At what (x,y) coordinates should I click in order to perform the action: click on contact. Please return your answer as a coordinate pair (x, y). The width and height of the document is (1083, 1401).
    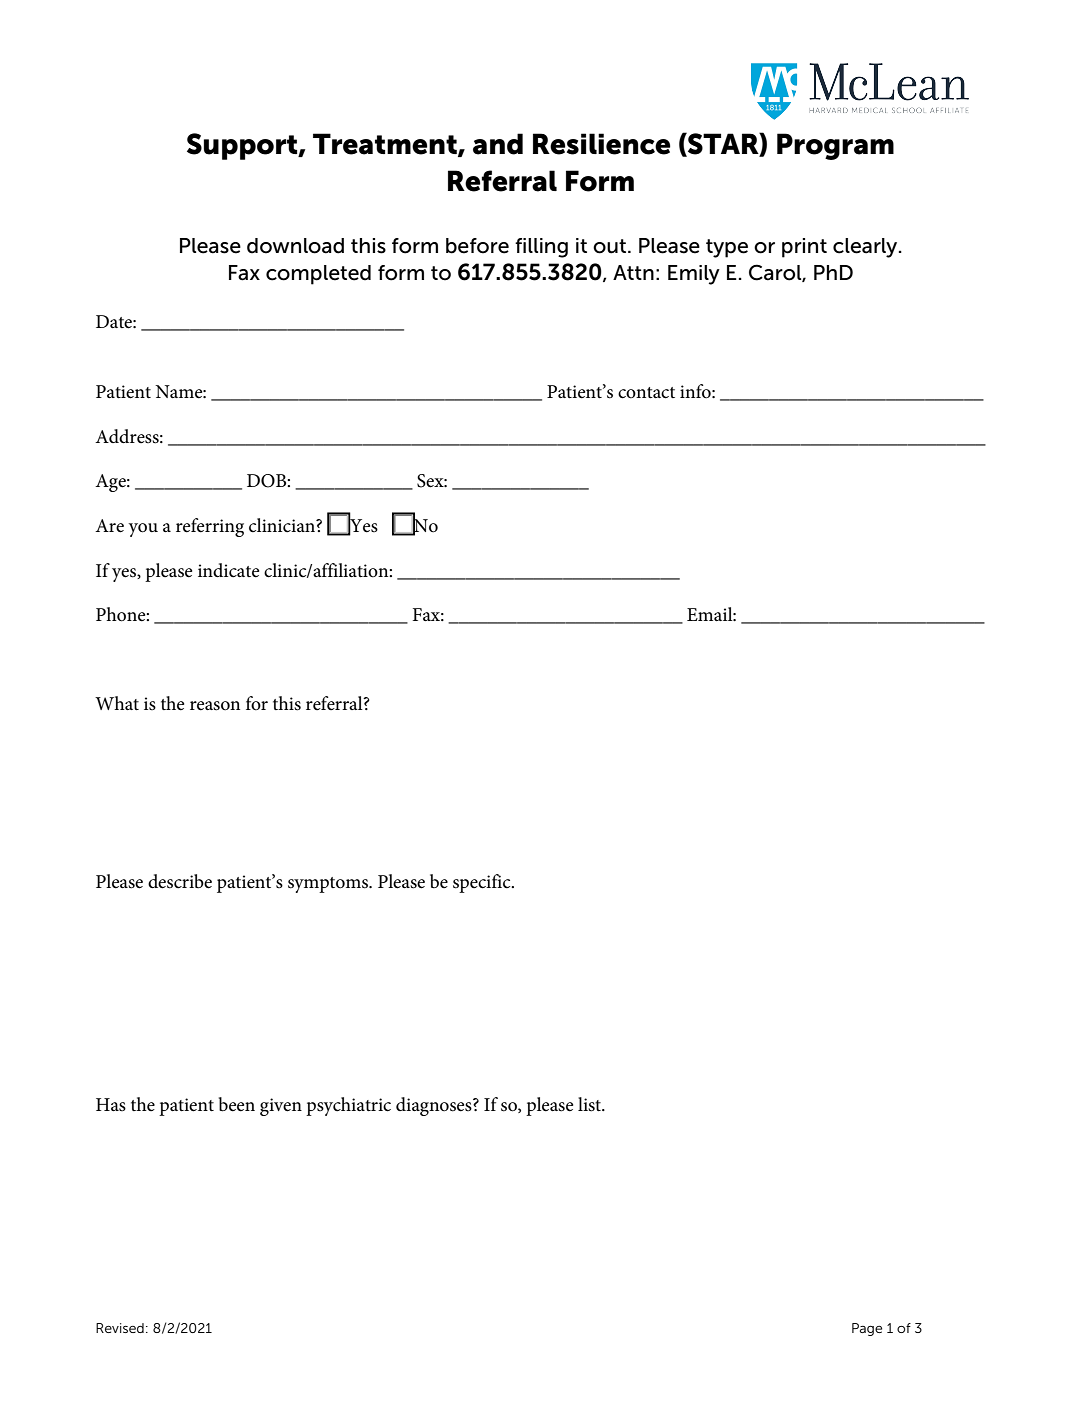
    Looking at the image, I should click on (646, 393).
